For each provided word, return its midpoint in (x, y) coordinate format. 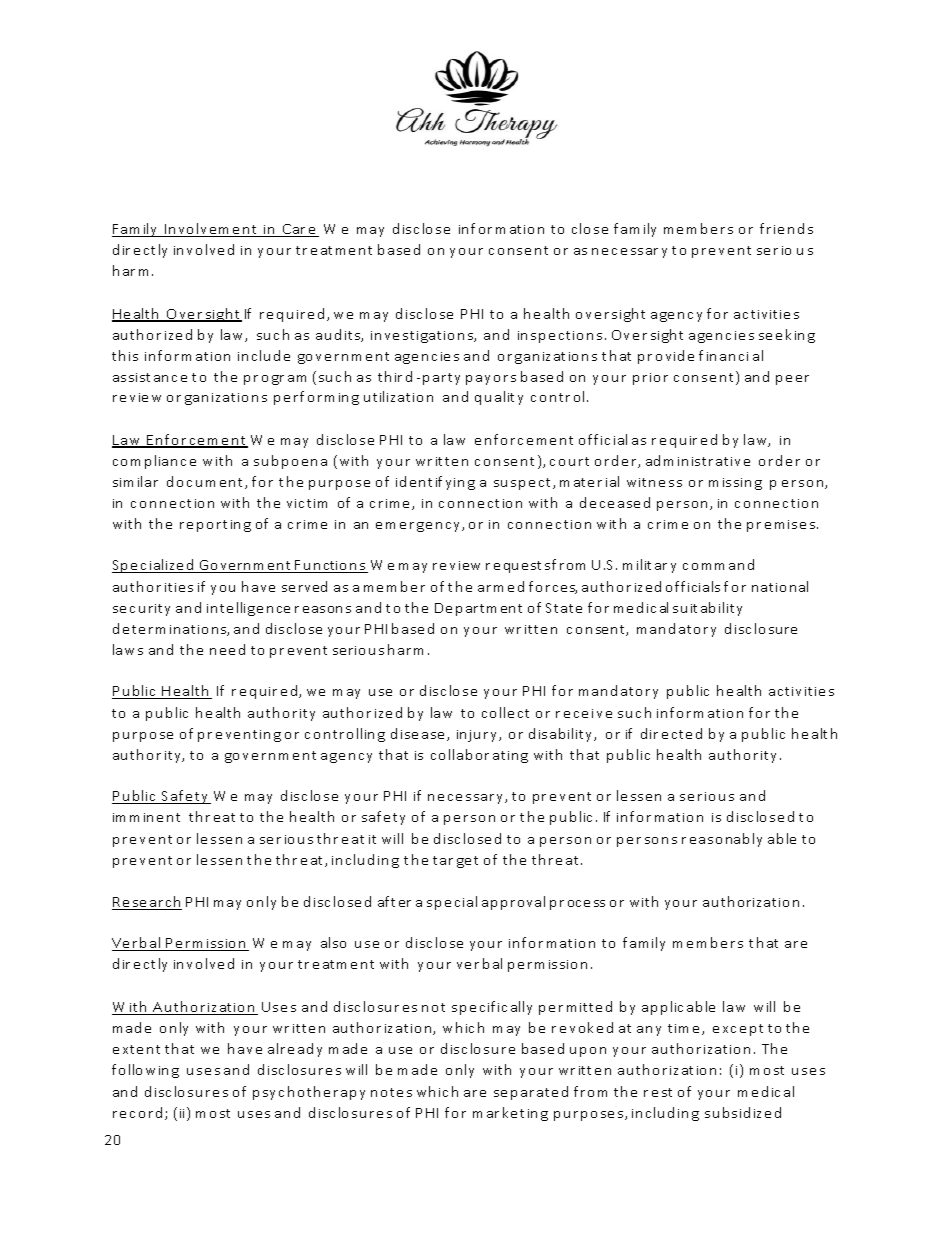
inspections (562, 337)
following (145, 1071)
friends (786, 228)
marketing (510, 1114)
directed (671, 733)
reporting (215, 526)
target (455, 862)
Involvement (212, 230)
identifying (435, 483)
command (718, 564)
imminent (146, 817)
